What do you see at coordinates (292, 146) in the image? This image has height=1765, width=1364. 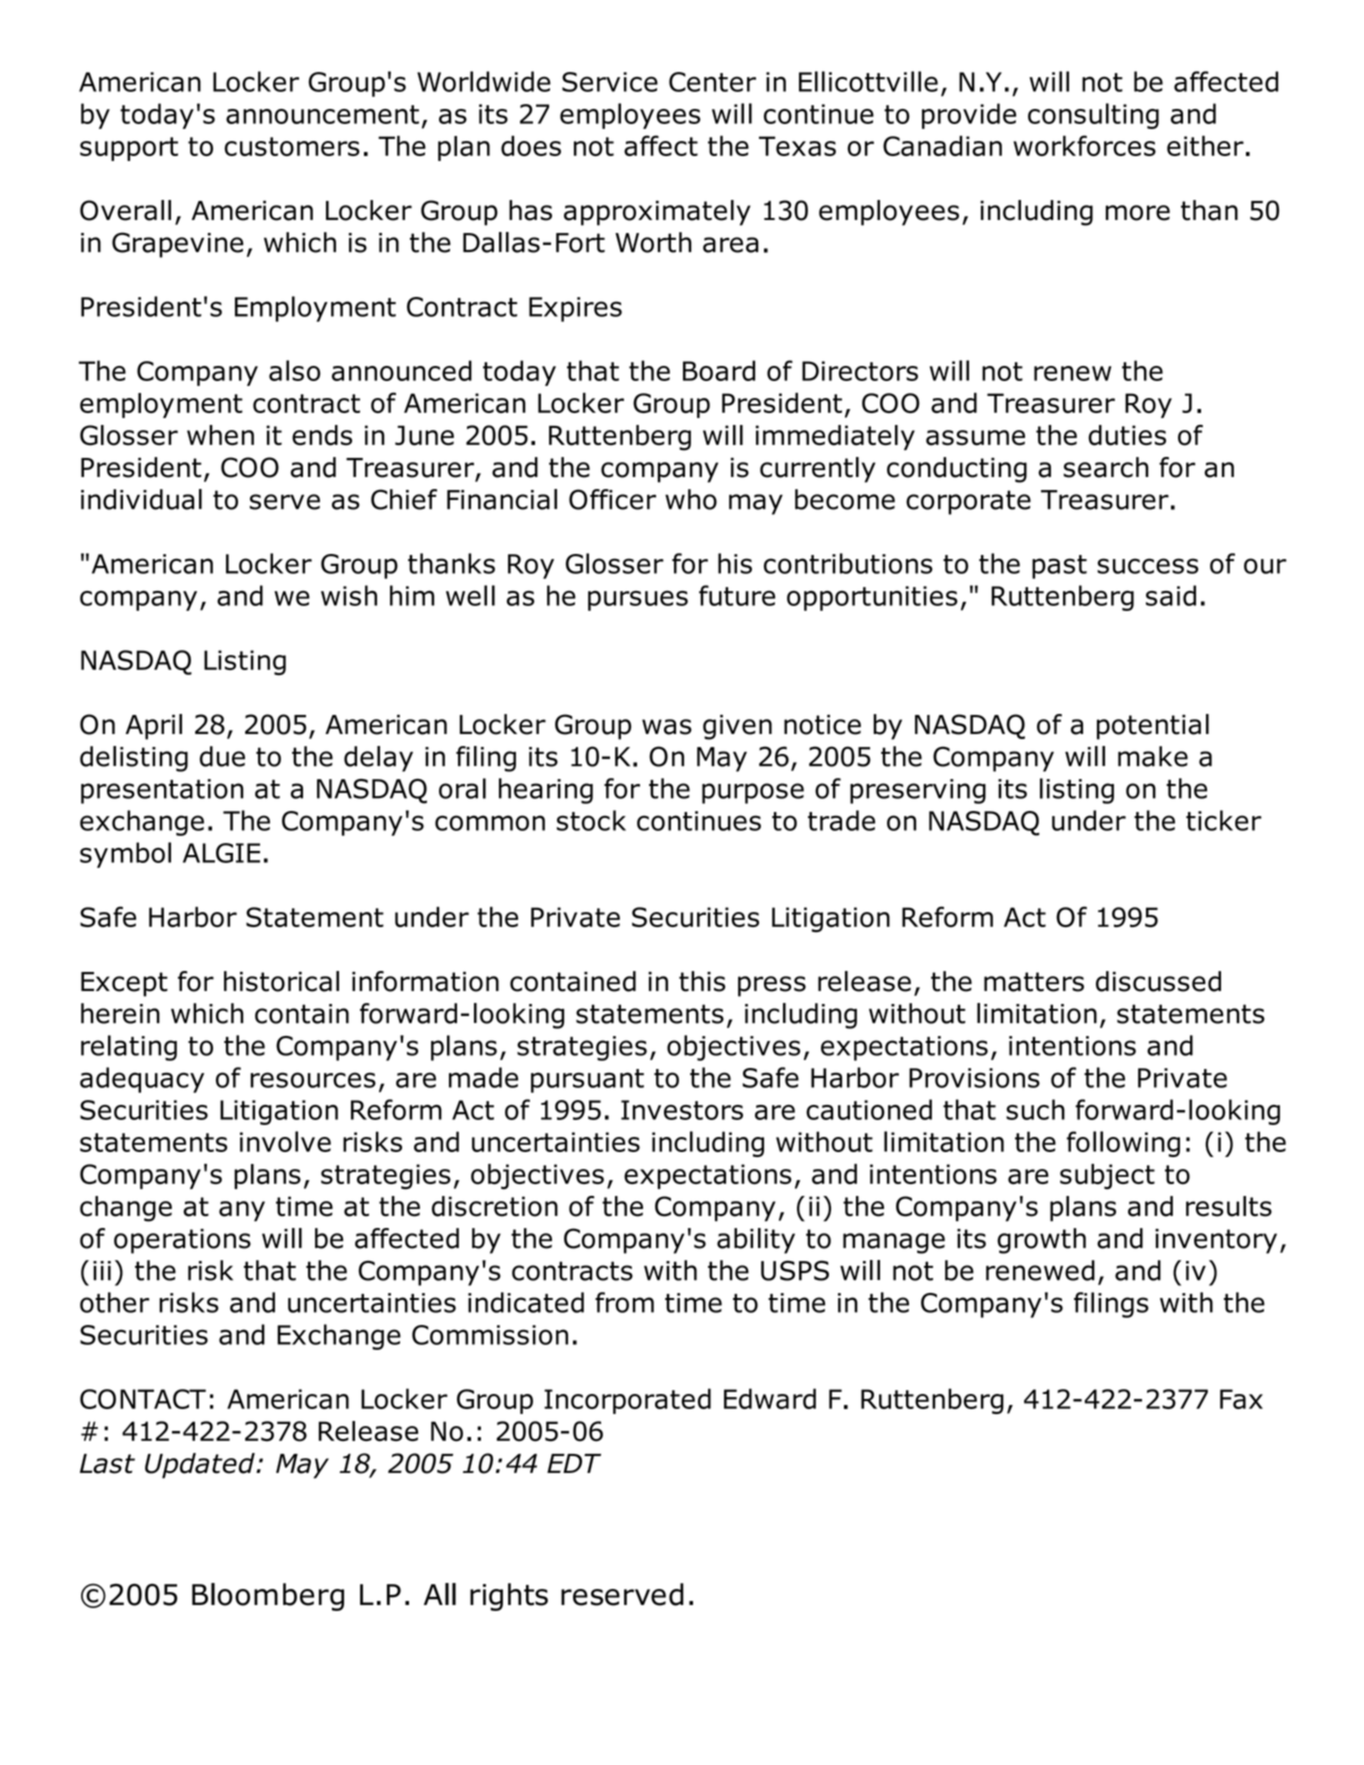 I see `customers` at bounding box center [292, 146].
